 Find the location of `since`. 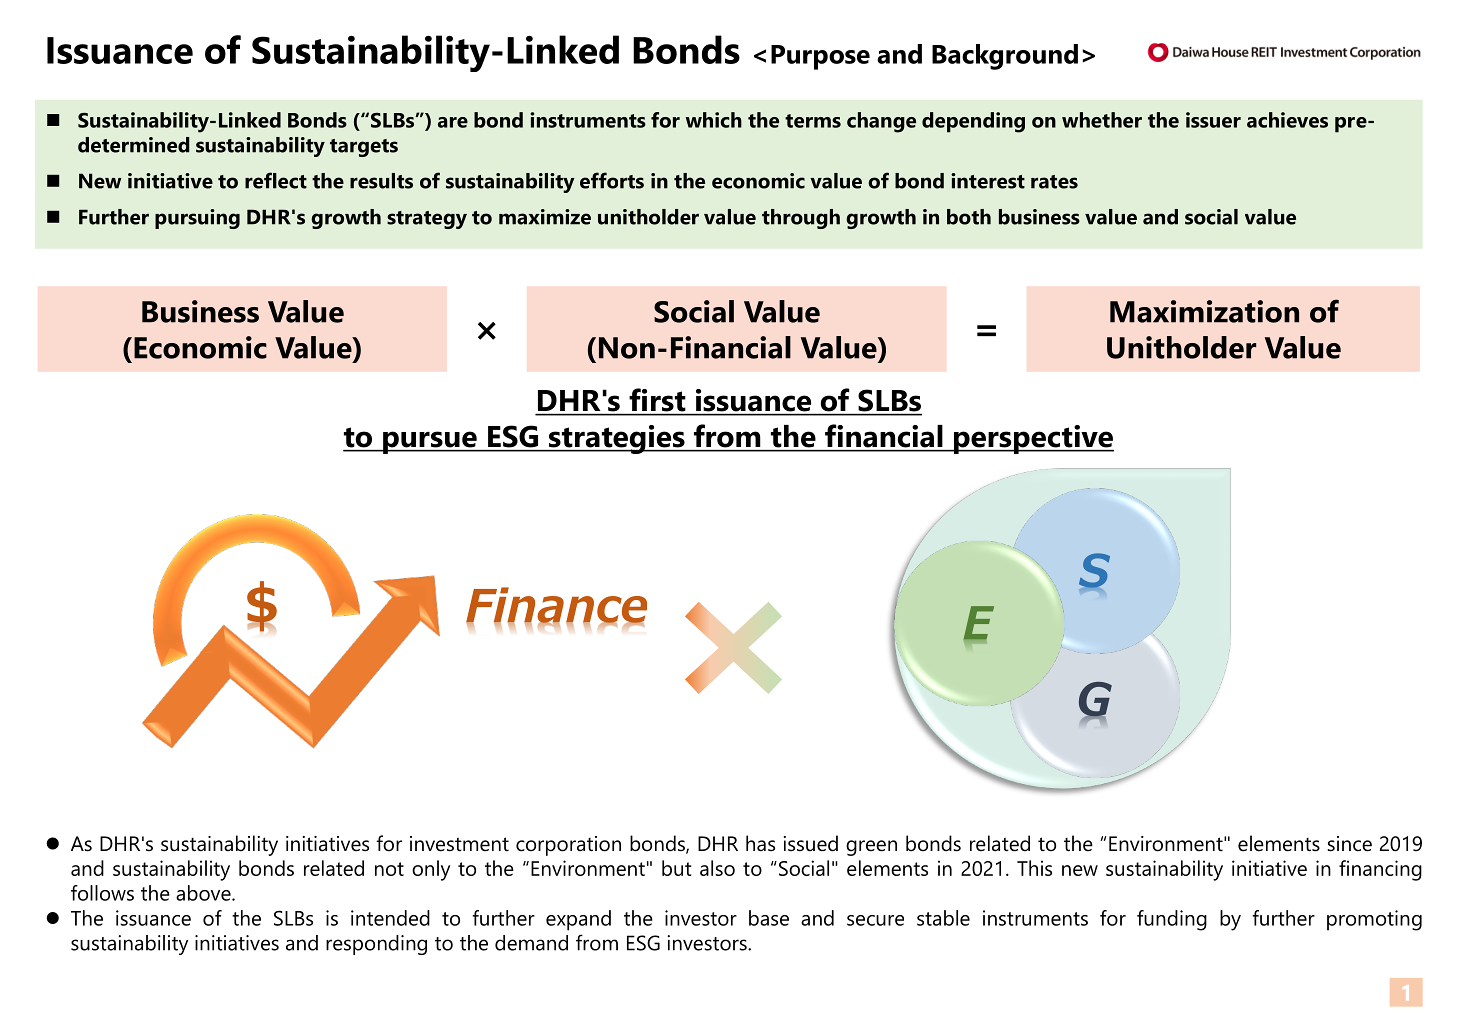

since is located at coordinates (1349, 844).
